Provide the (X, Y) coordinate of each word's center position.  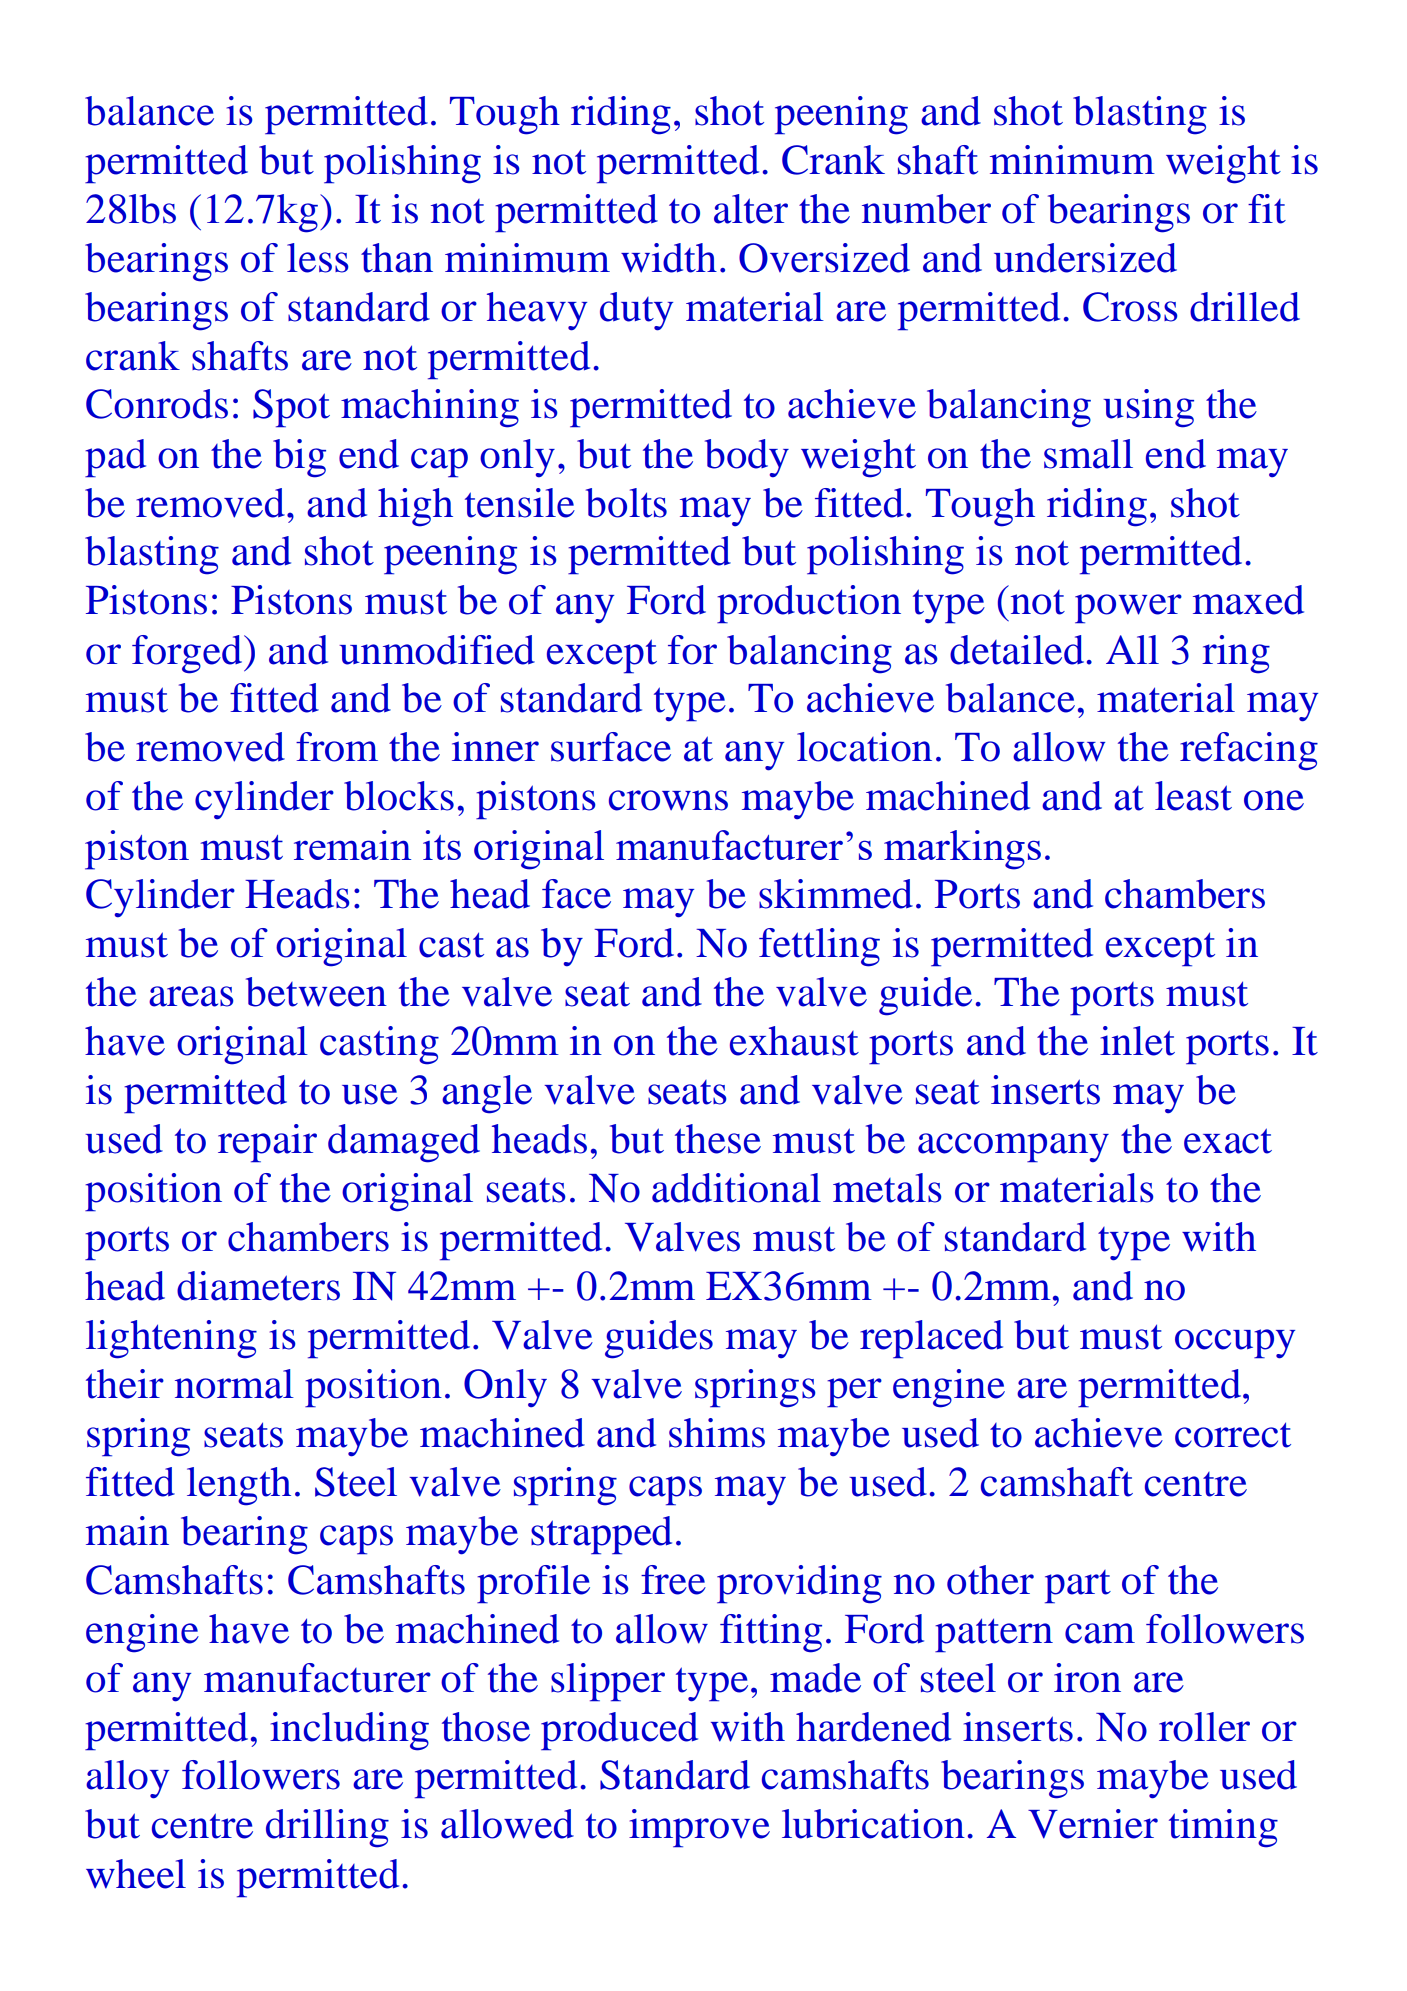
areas (191, 996)
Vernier (1093, 1824)
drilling (327, 1828)
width (669, 258)
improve (699, 1828)
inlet (1137, 1041)
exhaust (794, 1041)
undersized (1085, 258)
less (318, 258)
